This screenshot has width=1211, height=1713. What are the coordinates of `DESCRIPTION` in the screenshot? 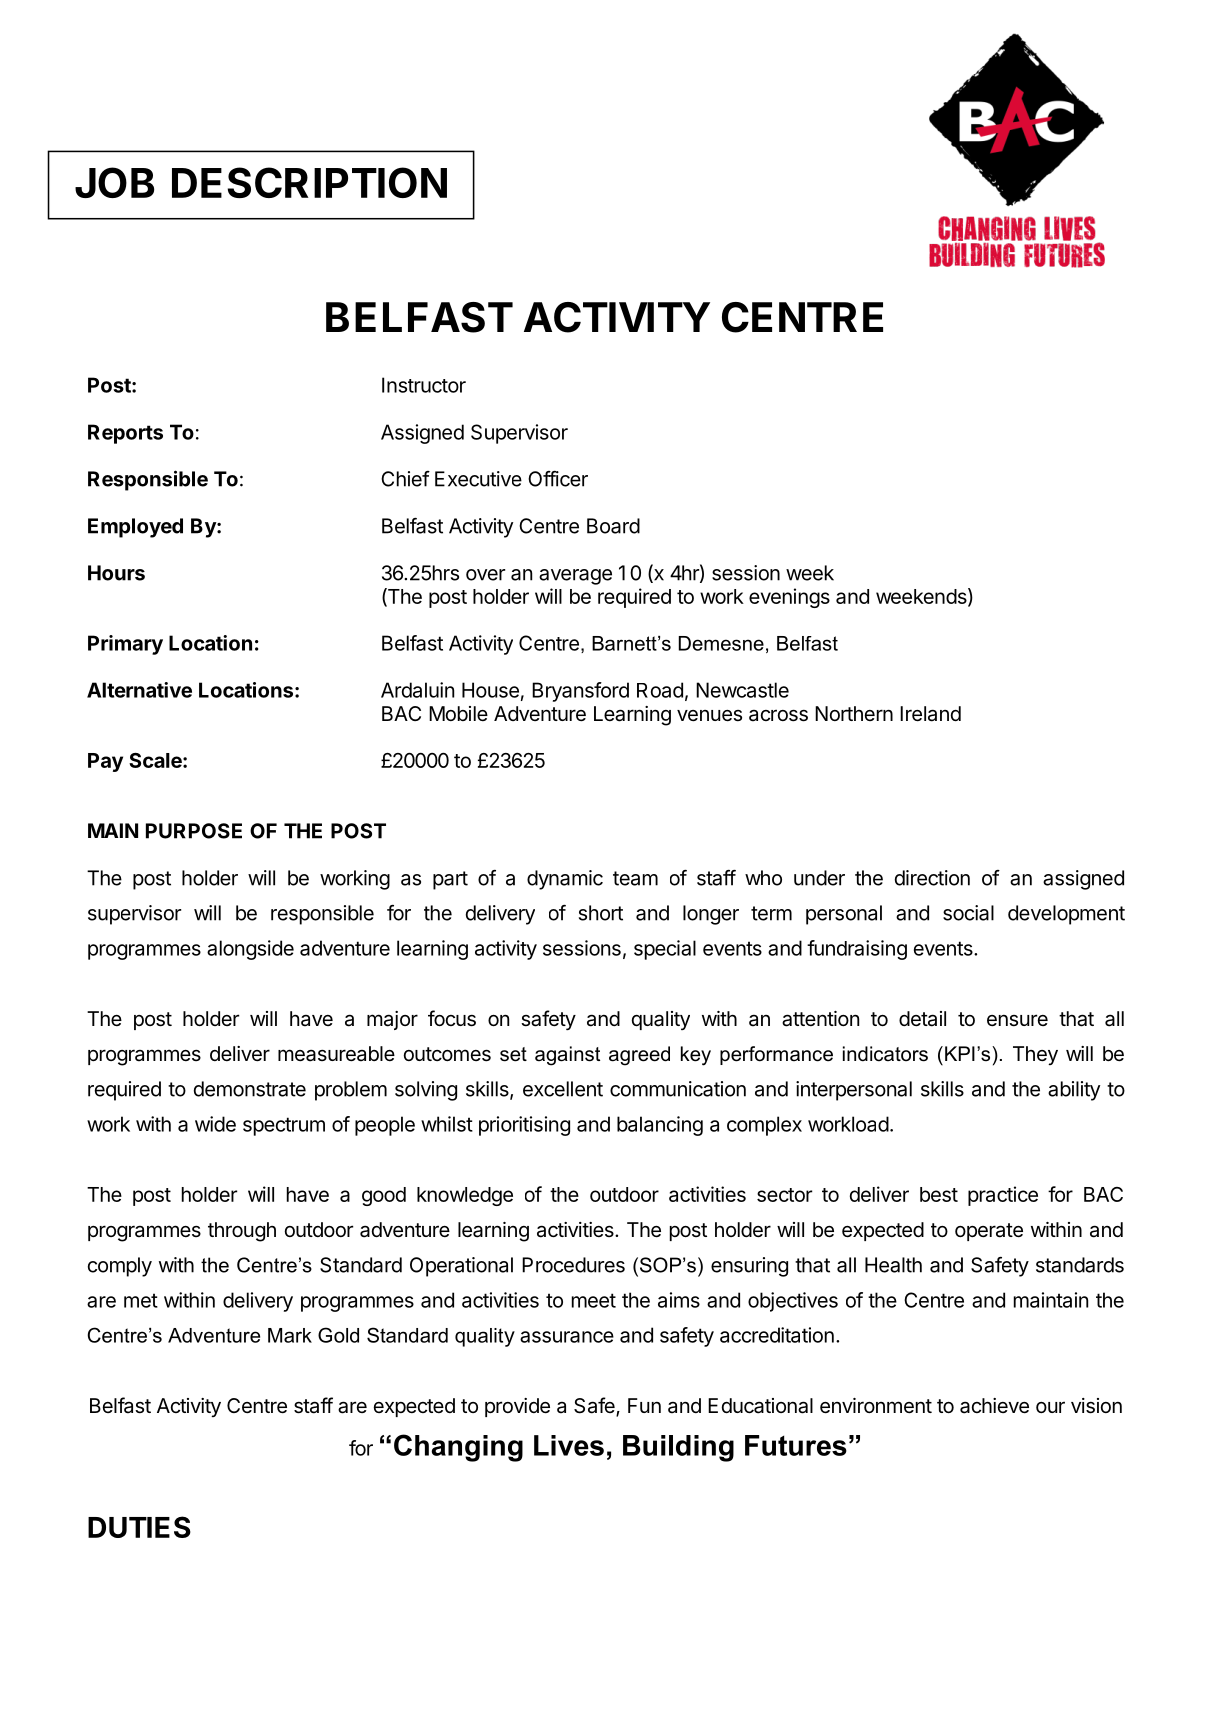 It's located at (309, 182).
